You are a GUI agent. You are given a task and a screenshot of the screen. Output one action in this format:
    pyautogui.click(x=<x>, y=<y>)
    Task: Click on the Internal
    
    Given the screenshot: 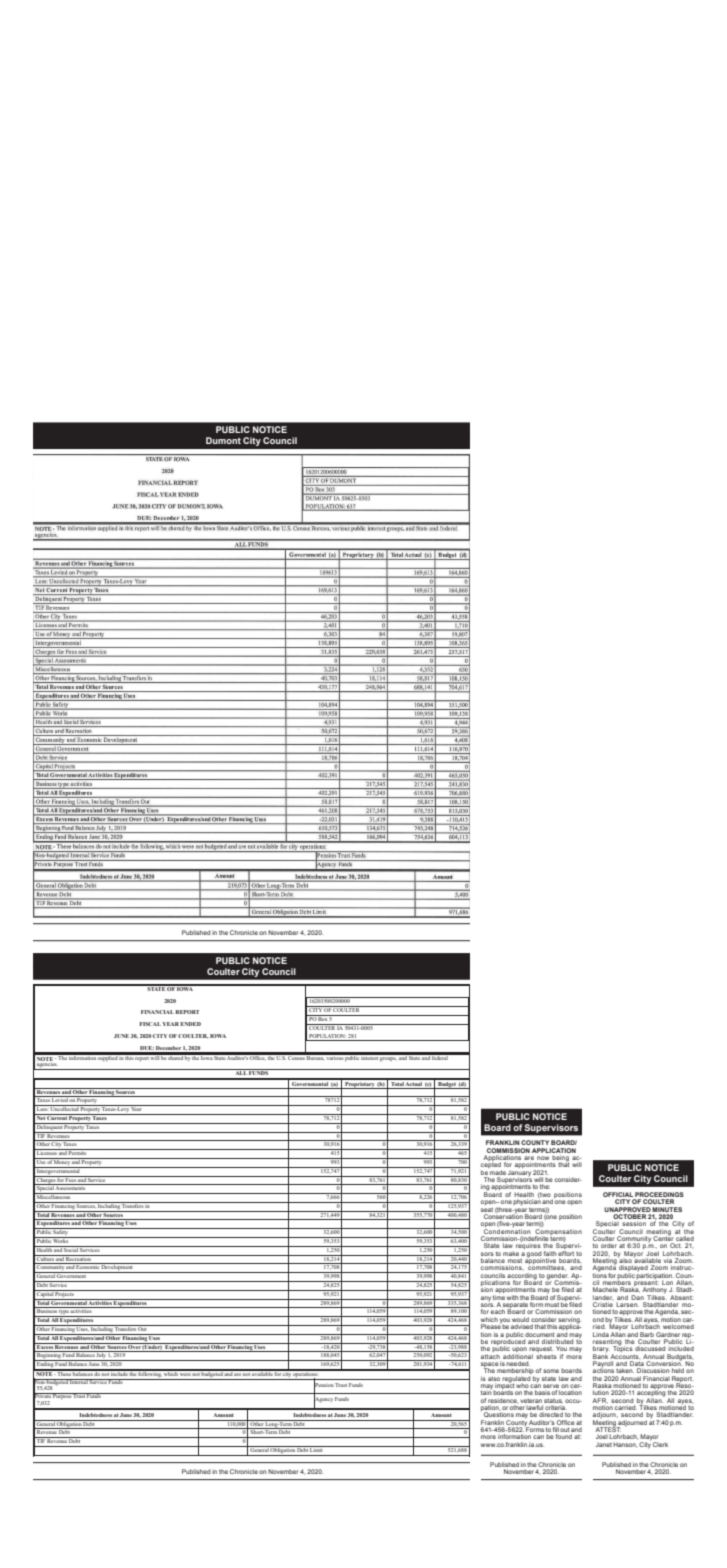 What is the action you would take?
    pyautogui.click(x=79, y=1381)
